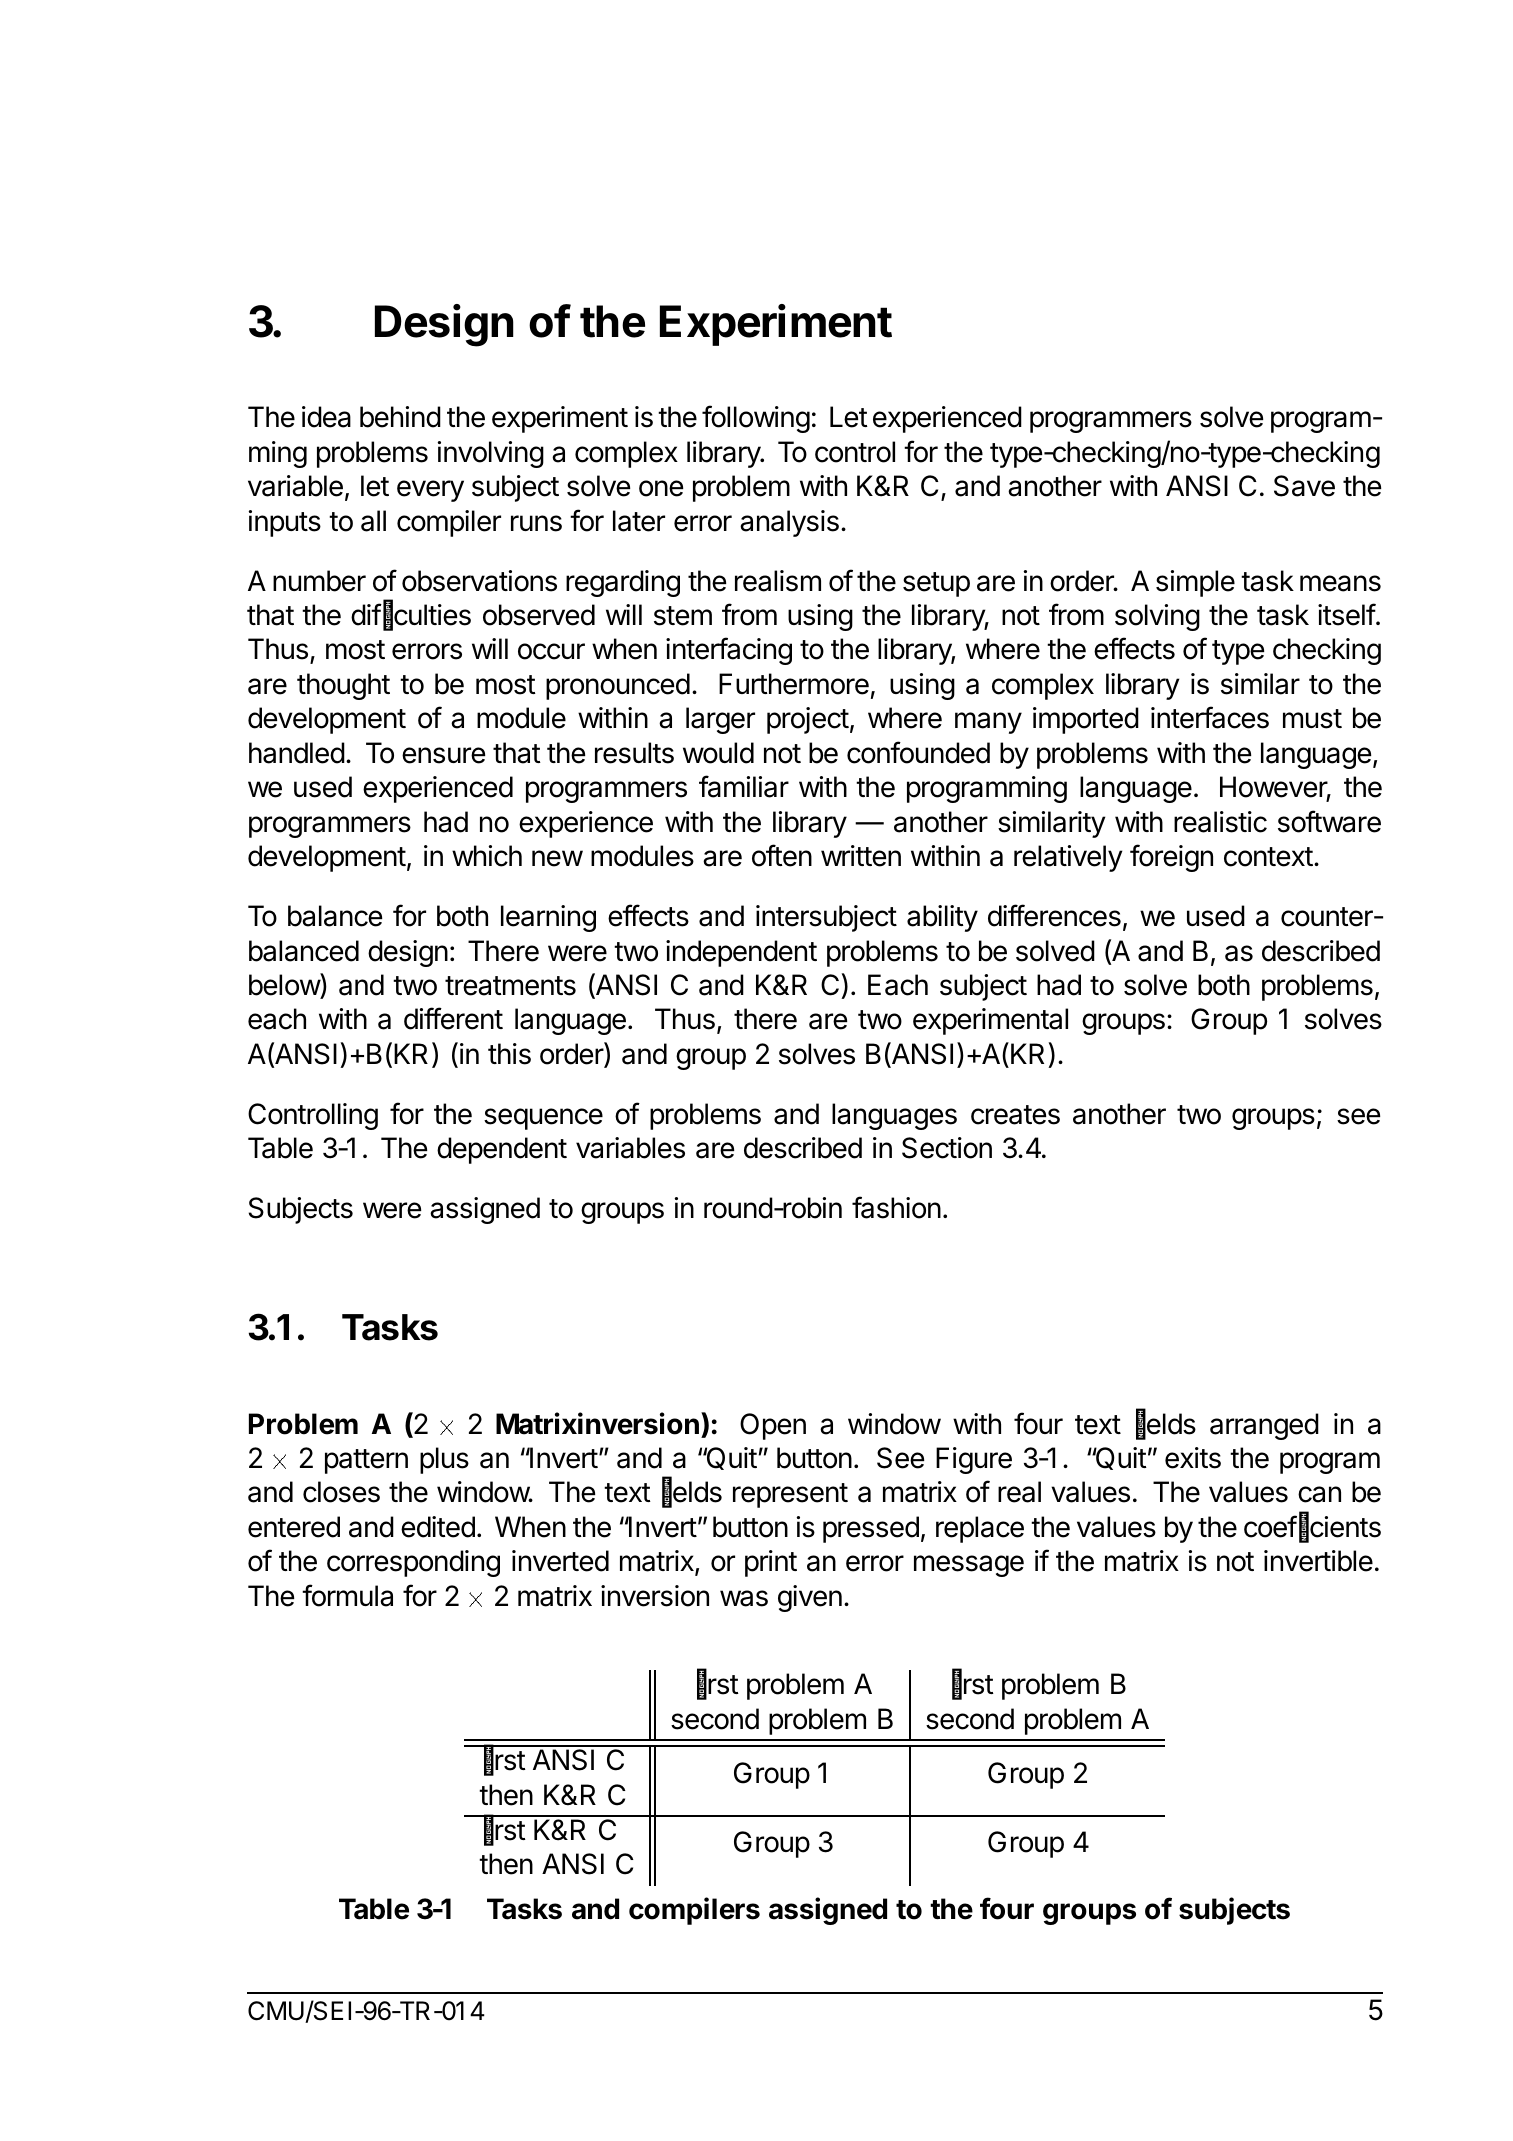 The image size is (1513, 2141). Describe the element at coordinates (1210, 717) in the screenshot. I see `interfaces` at that location.
